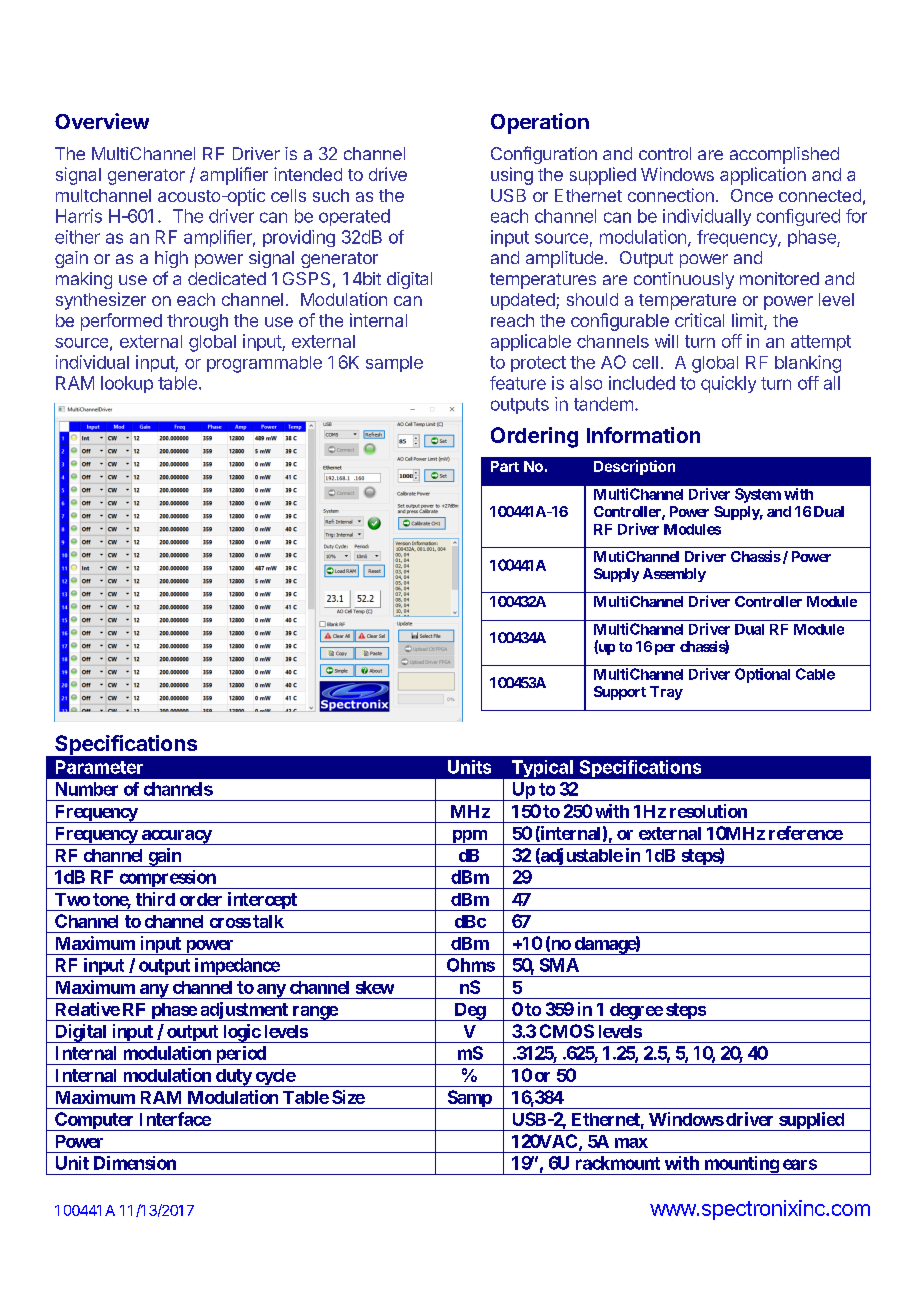 Image resolution: width=924 pixels, height=1308 pixels. I want to click on Dimension, so click(135, 1163).
